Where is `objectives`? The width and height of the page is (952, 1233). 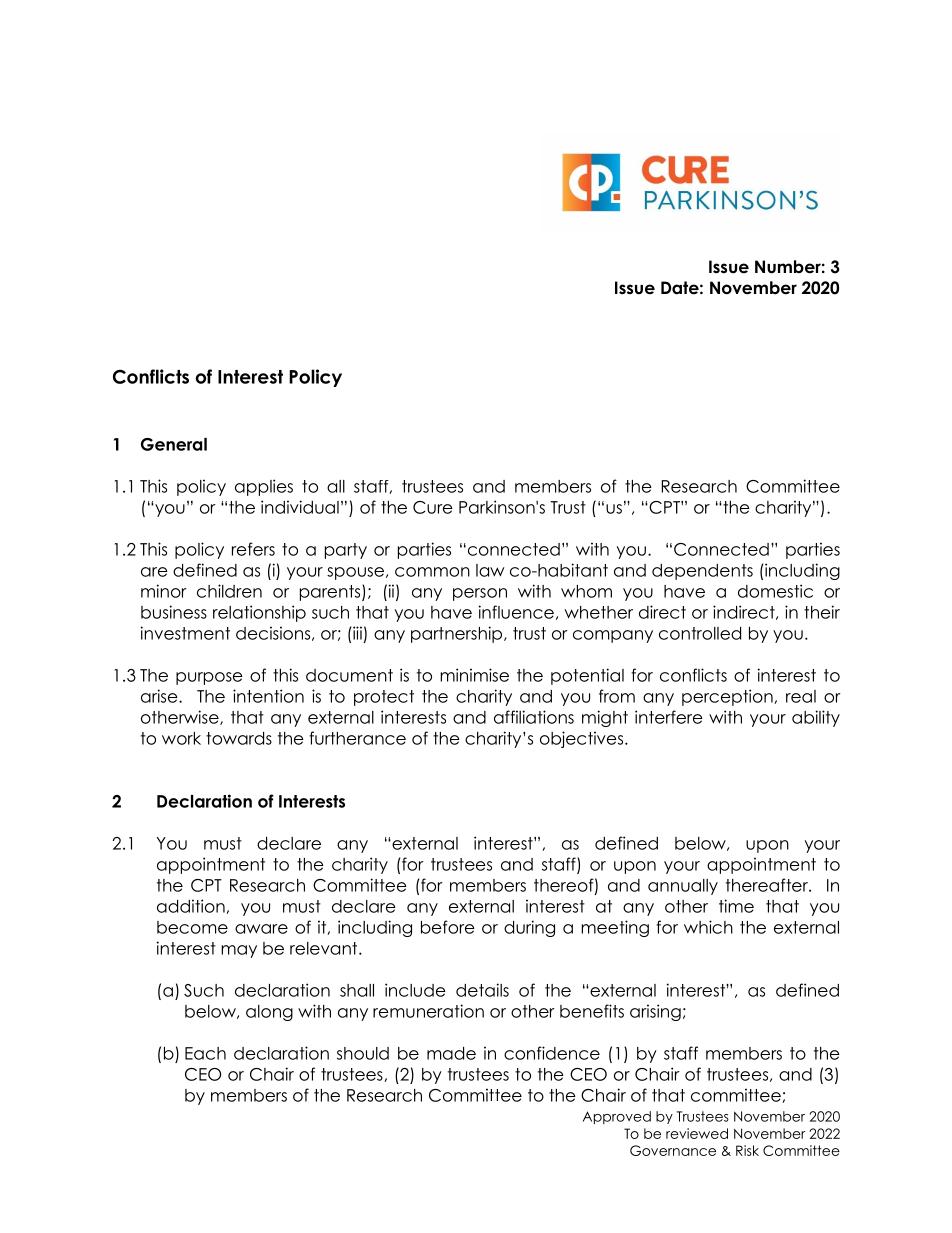
objectives is located at coordinates (583, 739).
